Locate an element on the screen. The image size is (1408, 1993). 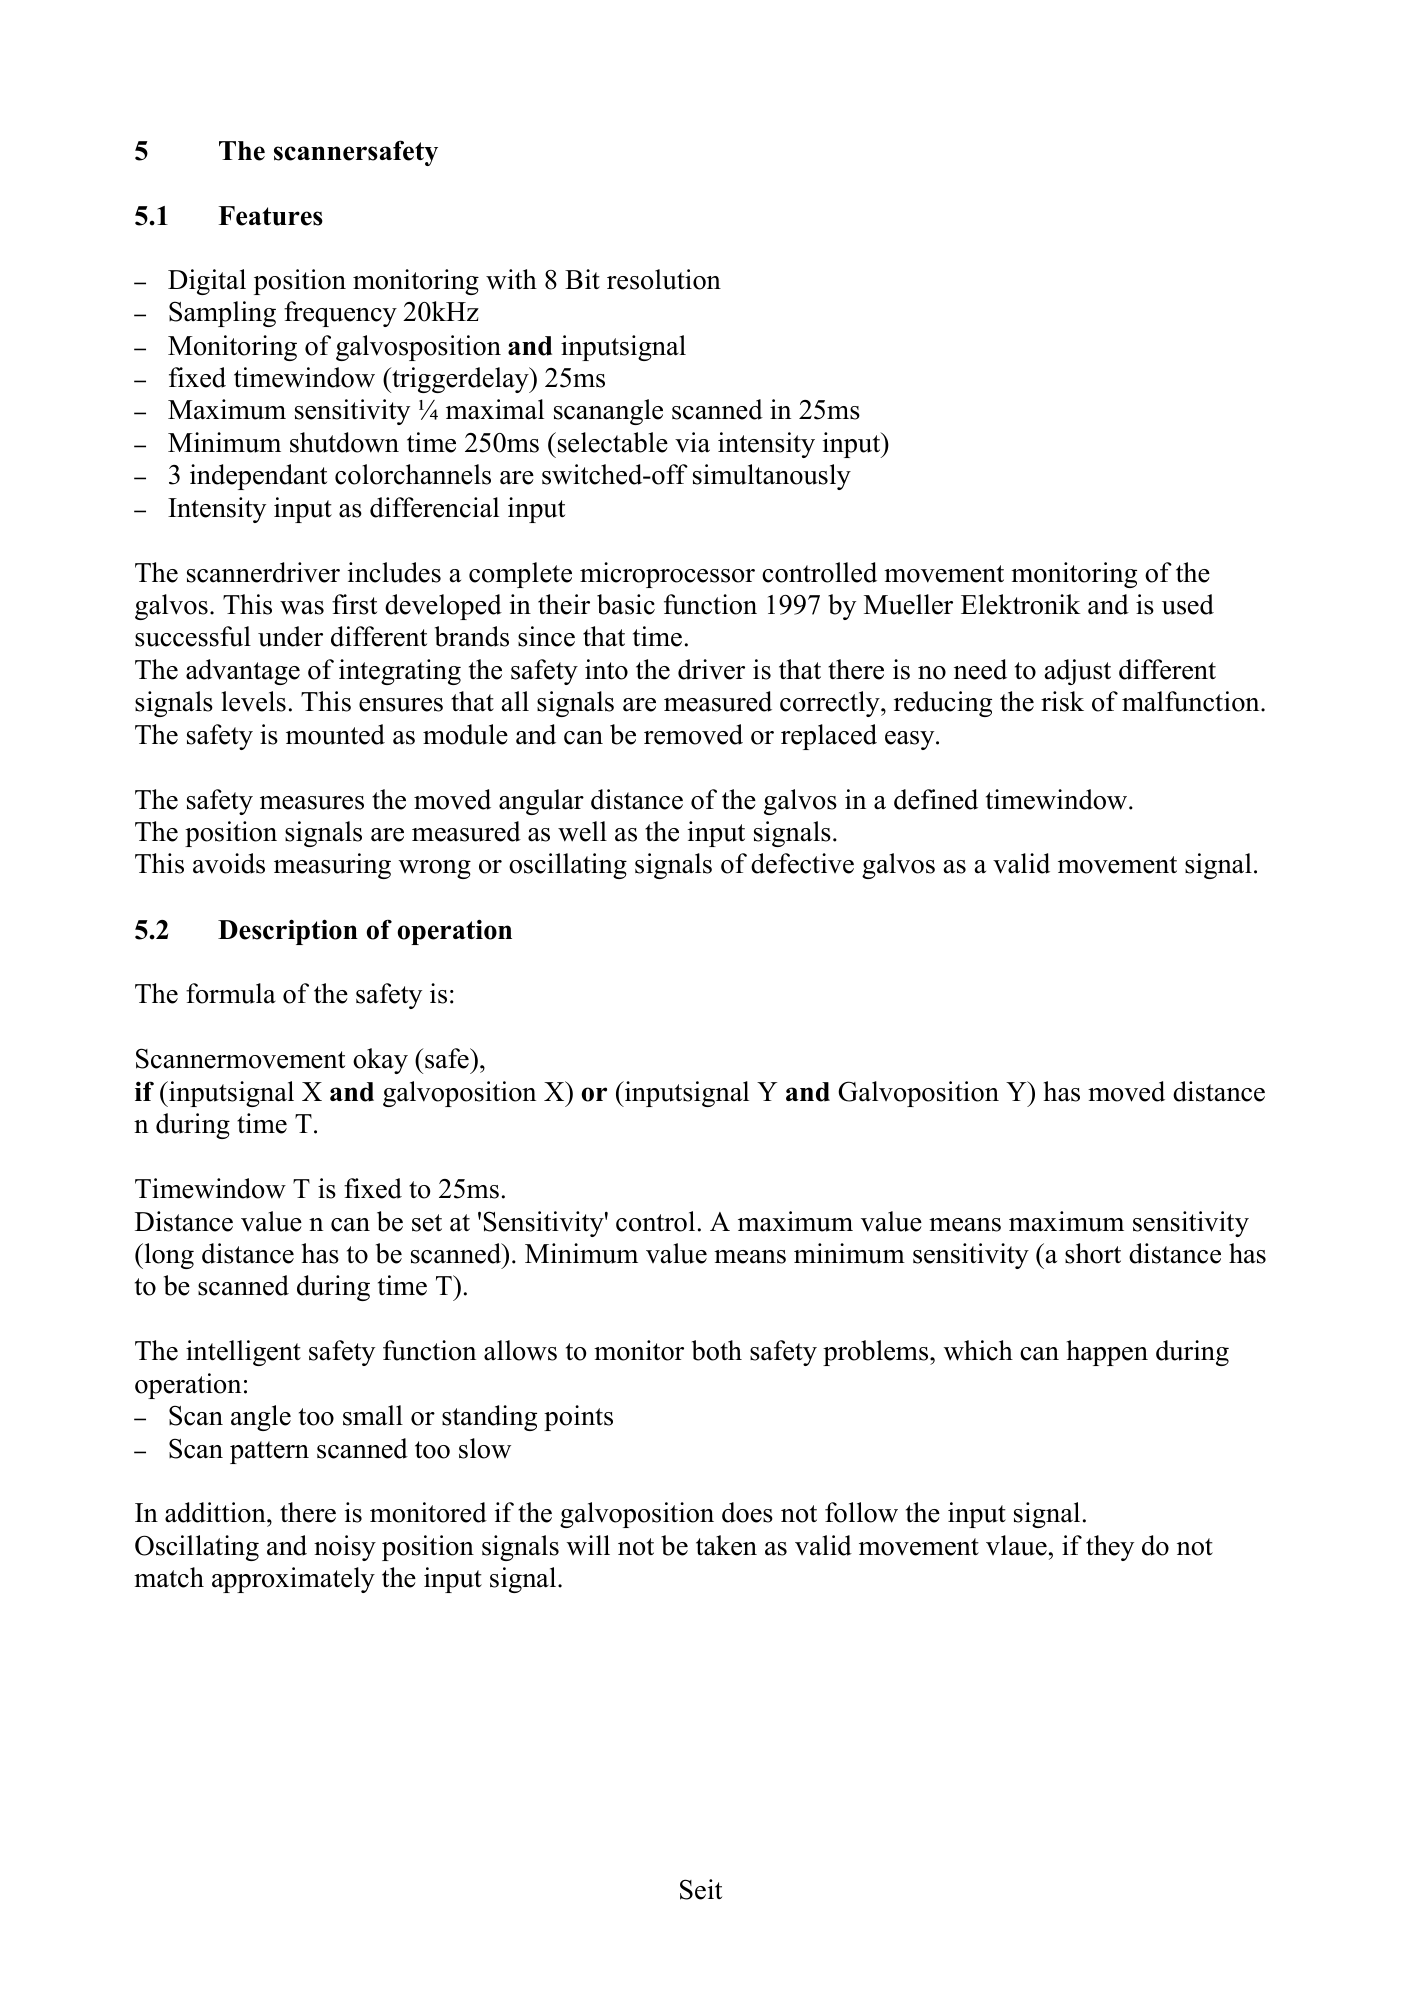
they is located at coordinates (1110, 1548).
